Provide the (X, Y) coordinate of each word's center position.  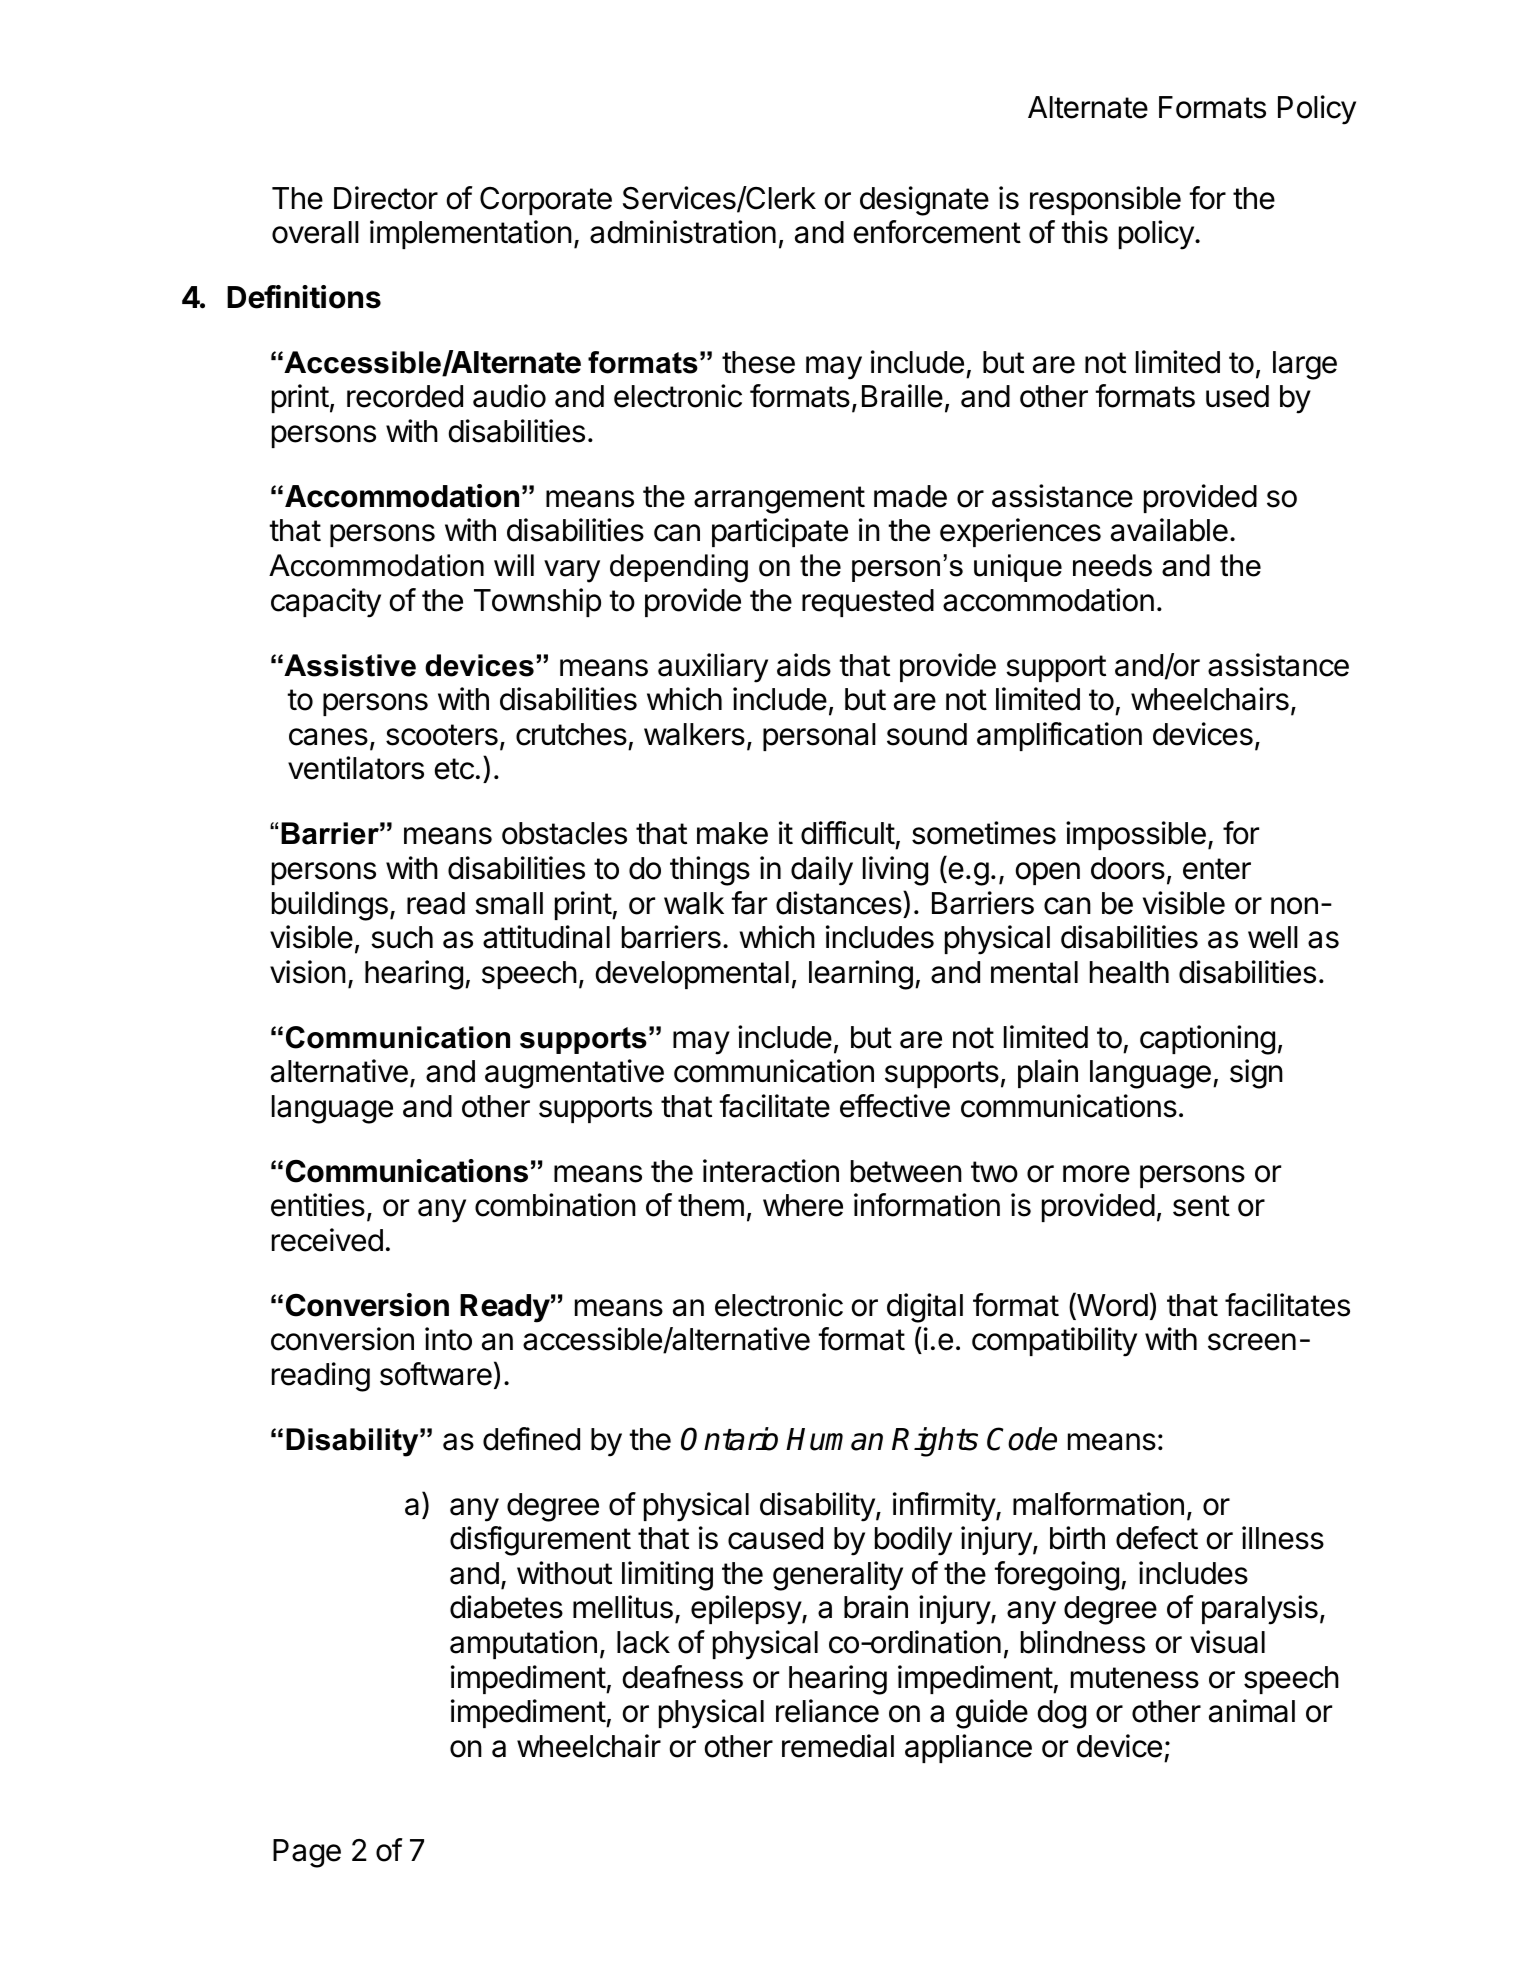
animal (1252, 1711)
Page (307, 1853)
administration (683, 232)
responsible (1105, 200)
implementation (471, 234)
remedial (838, 1746)
